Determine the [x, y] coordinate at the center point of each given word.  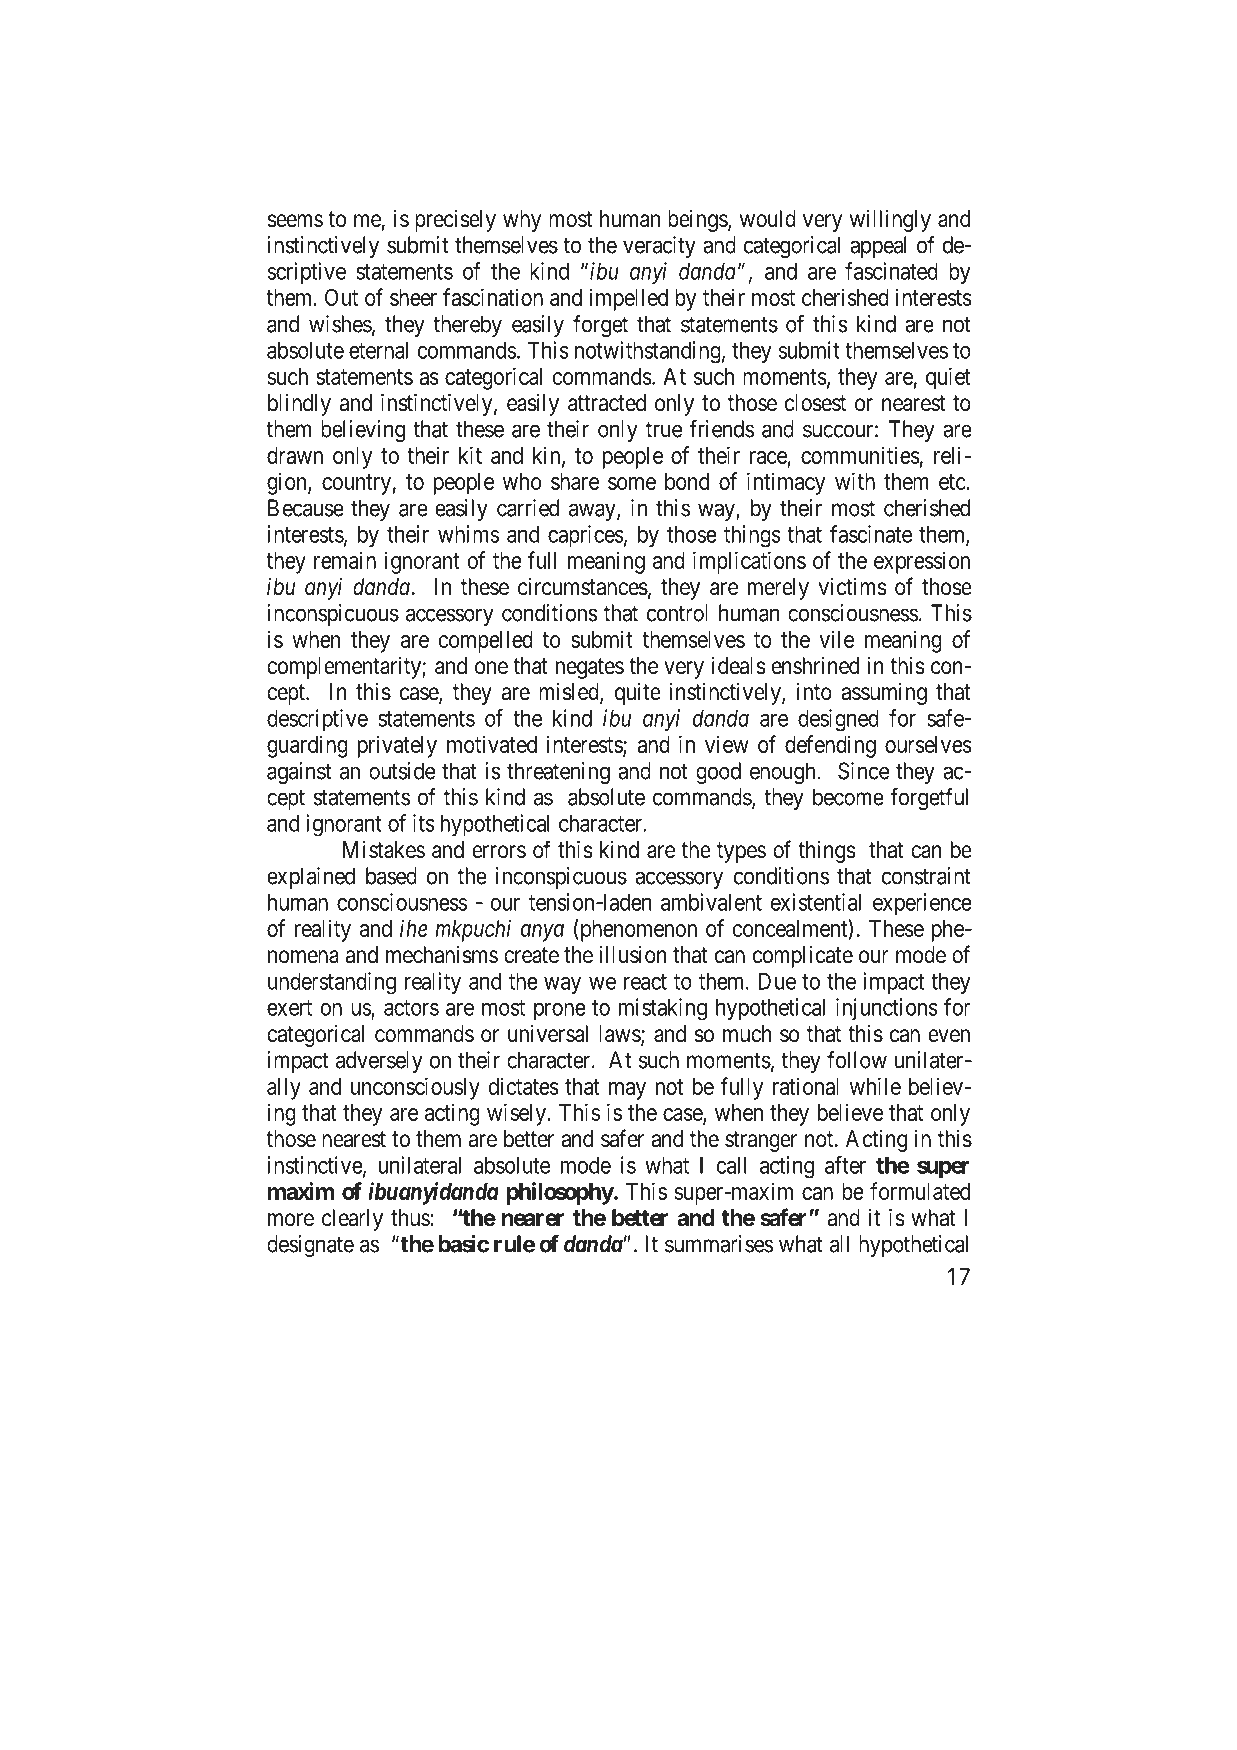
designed [838, 720]
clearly [352, 1220]
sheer [413, 297]
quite [638, 694]
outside [402, 771]
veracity [659, 247]
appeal [878, 247]
